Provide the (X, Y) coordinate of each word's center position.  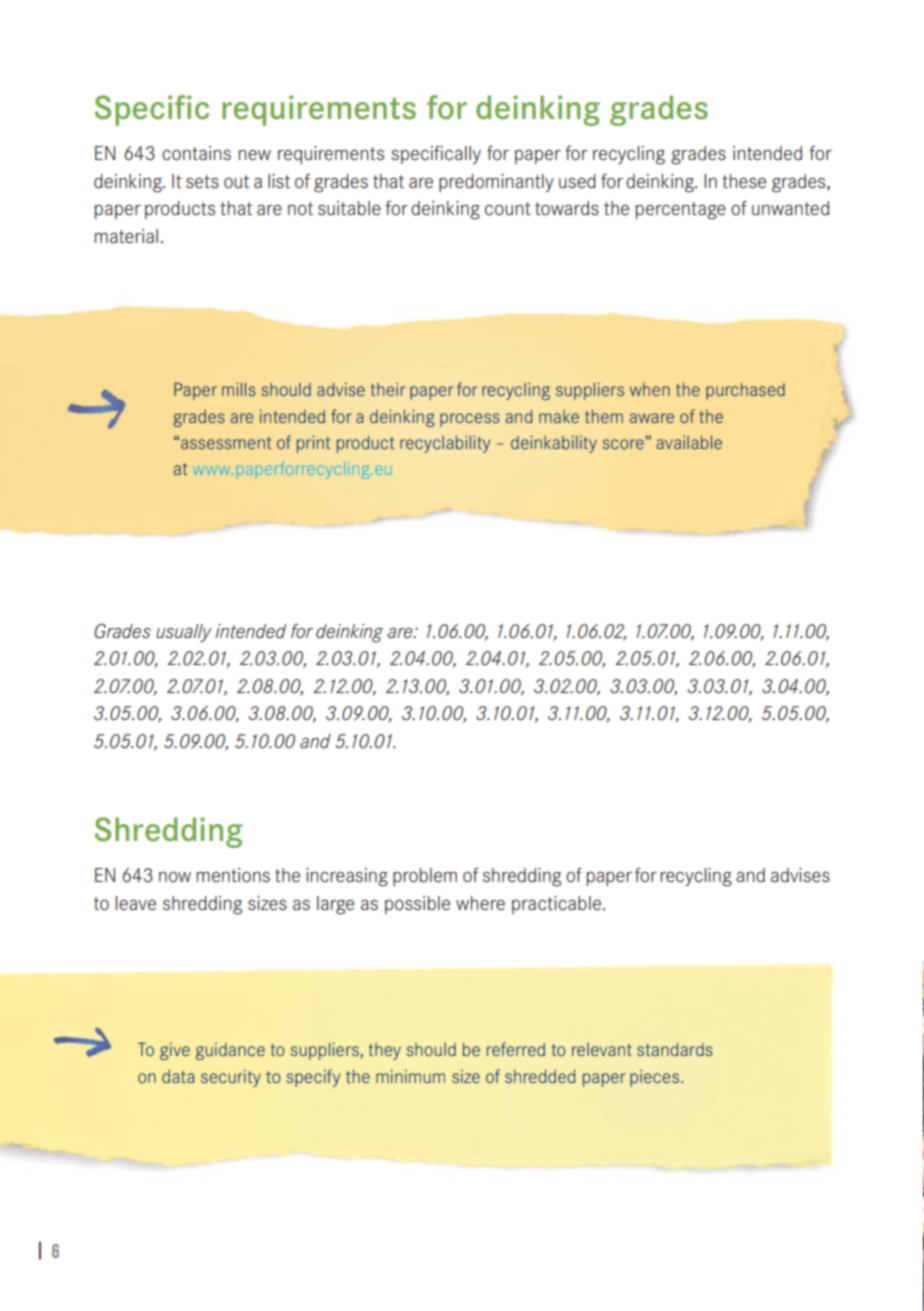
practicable (556, 905)
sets (202, 181)
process (470, 420)
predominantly (496, 183)
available (689, 442)
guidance (230, 1051)
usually (184, 633)
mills (239, 389)
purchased (745, 391)
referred (516, 1049)
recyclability (445, 444)
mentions (233, 875)
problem (425, 877)
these (744, 181)
